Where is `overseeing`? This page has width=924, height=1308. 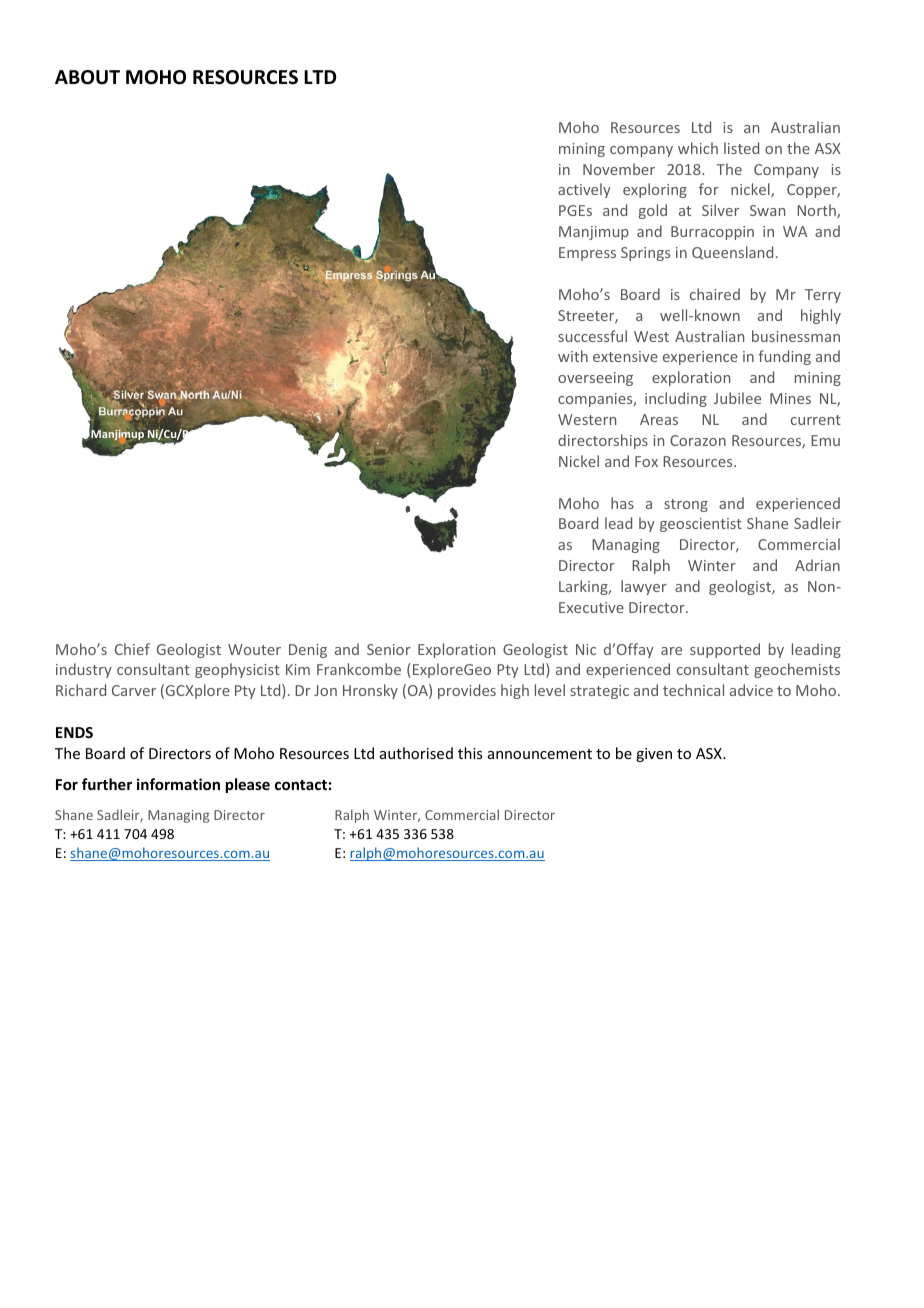
overseeing is located at coordinates (595, 379).
